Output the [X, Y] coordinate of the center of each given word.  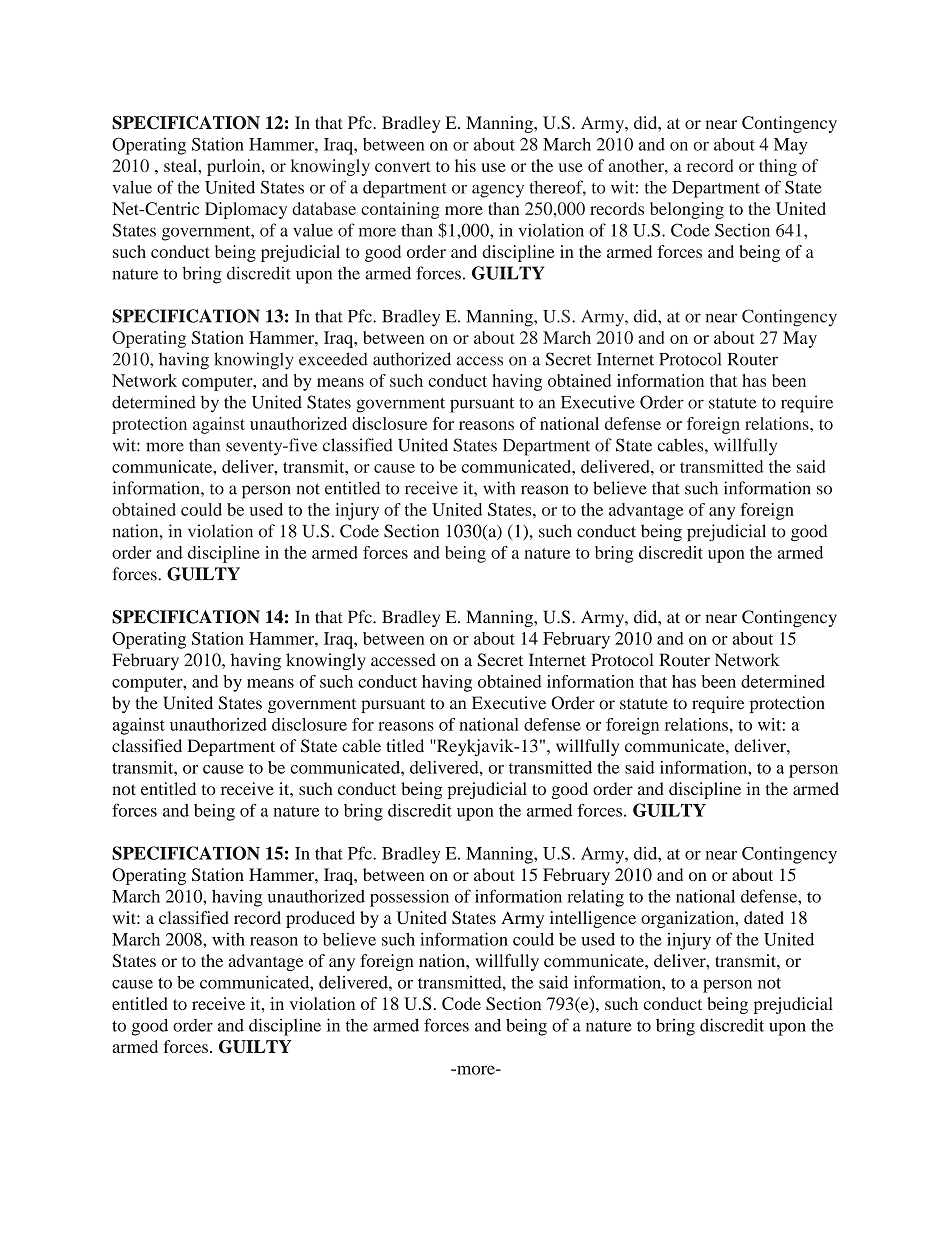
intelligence [593, 919]
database [324, 208]
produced [320, 919]
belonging [687, 210]
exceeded [333, 359]
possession [409, 898]
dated [764, 917]
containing [400, 210]
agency [498, 191]
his [465, 165]
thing [778, 167]
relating [595, 898]
